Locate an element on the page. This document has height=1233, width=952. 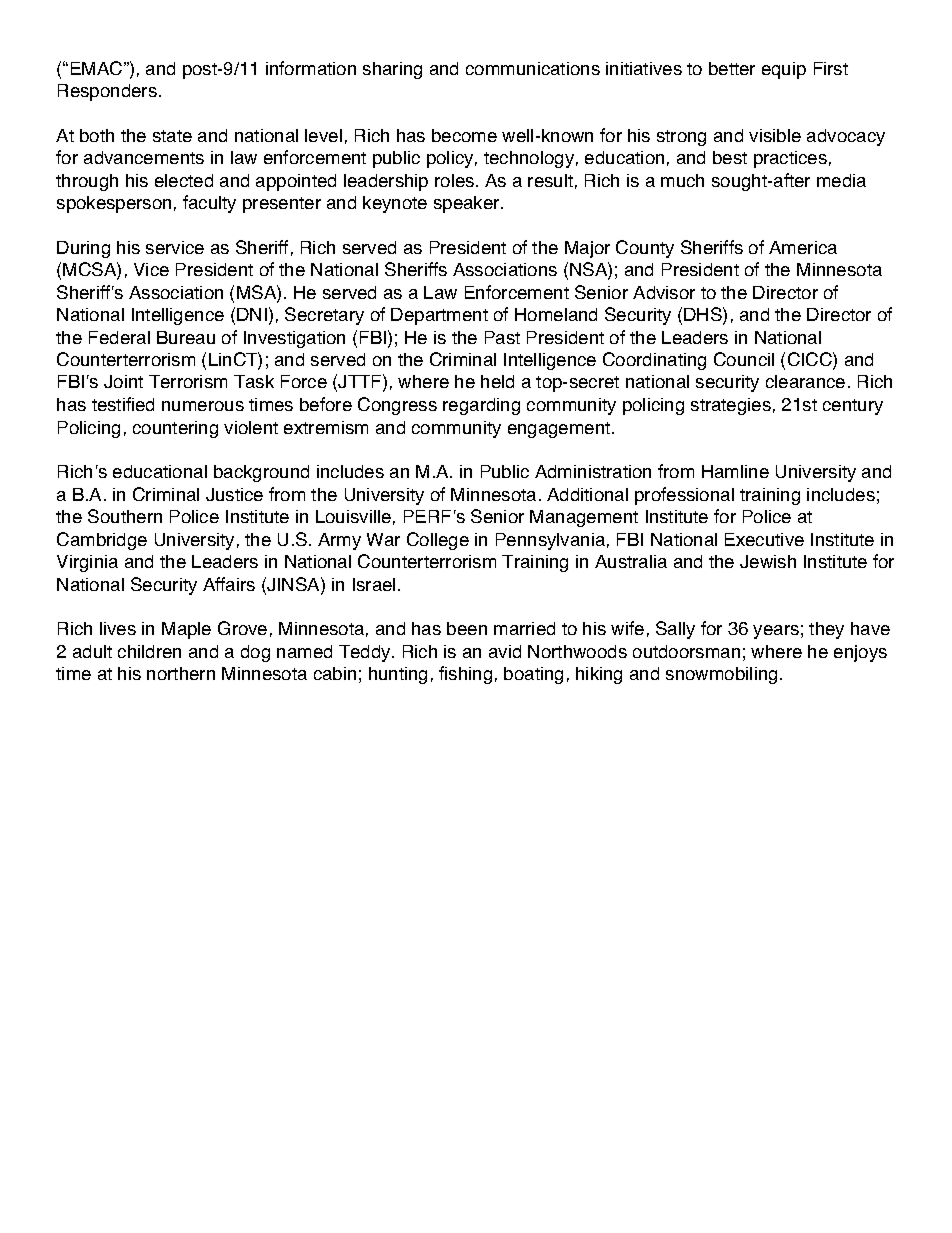
background is located at coordinates (261, 473).
